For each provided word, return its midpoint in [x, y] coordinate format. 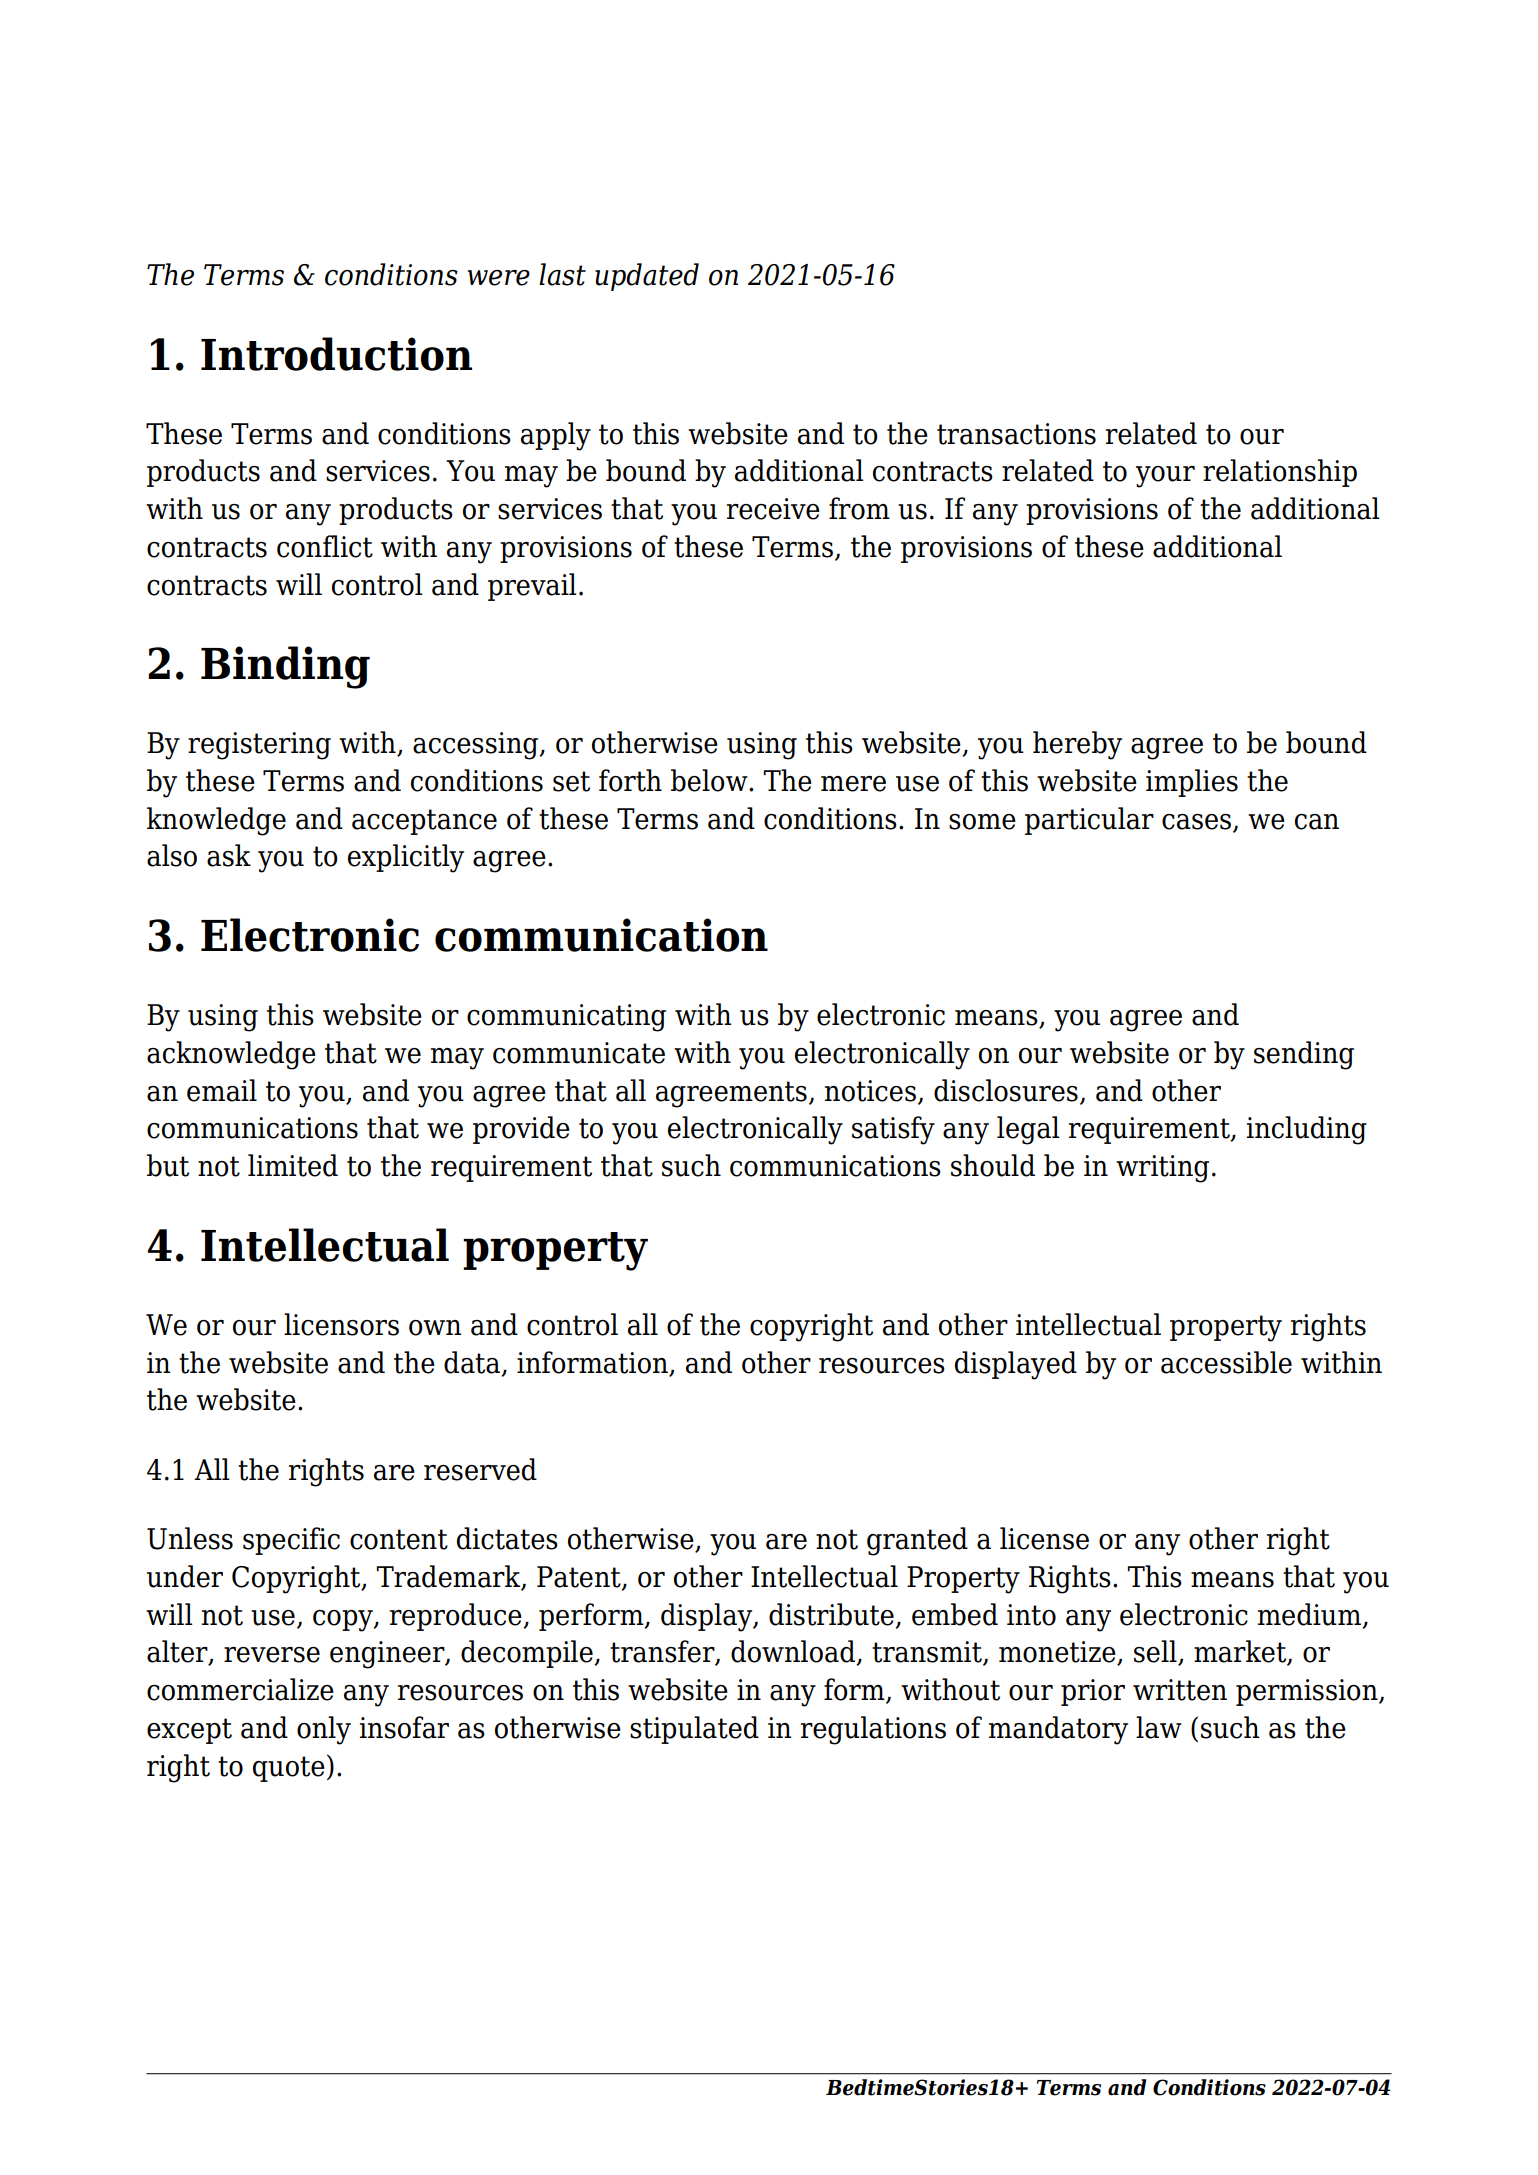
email [222, 1090]
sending [1304, 1055]
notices [870, 1091]
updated [647, 277]
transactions [1016, 434]
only [324, 1730]
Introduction [336, 354]
